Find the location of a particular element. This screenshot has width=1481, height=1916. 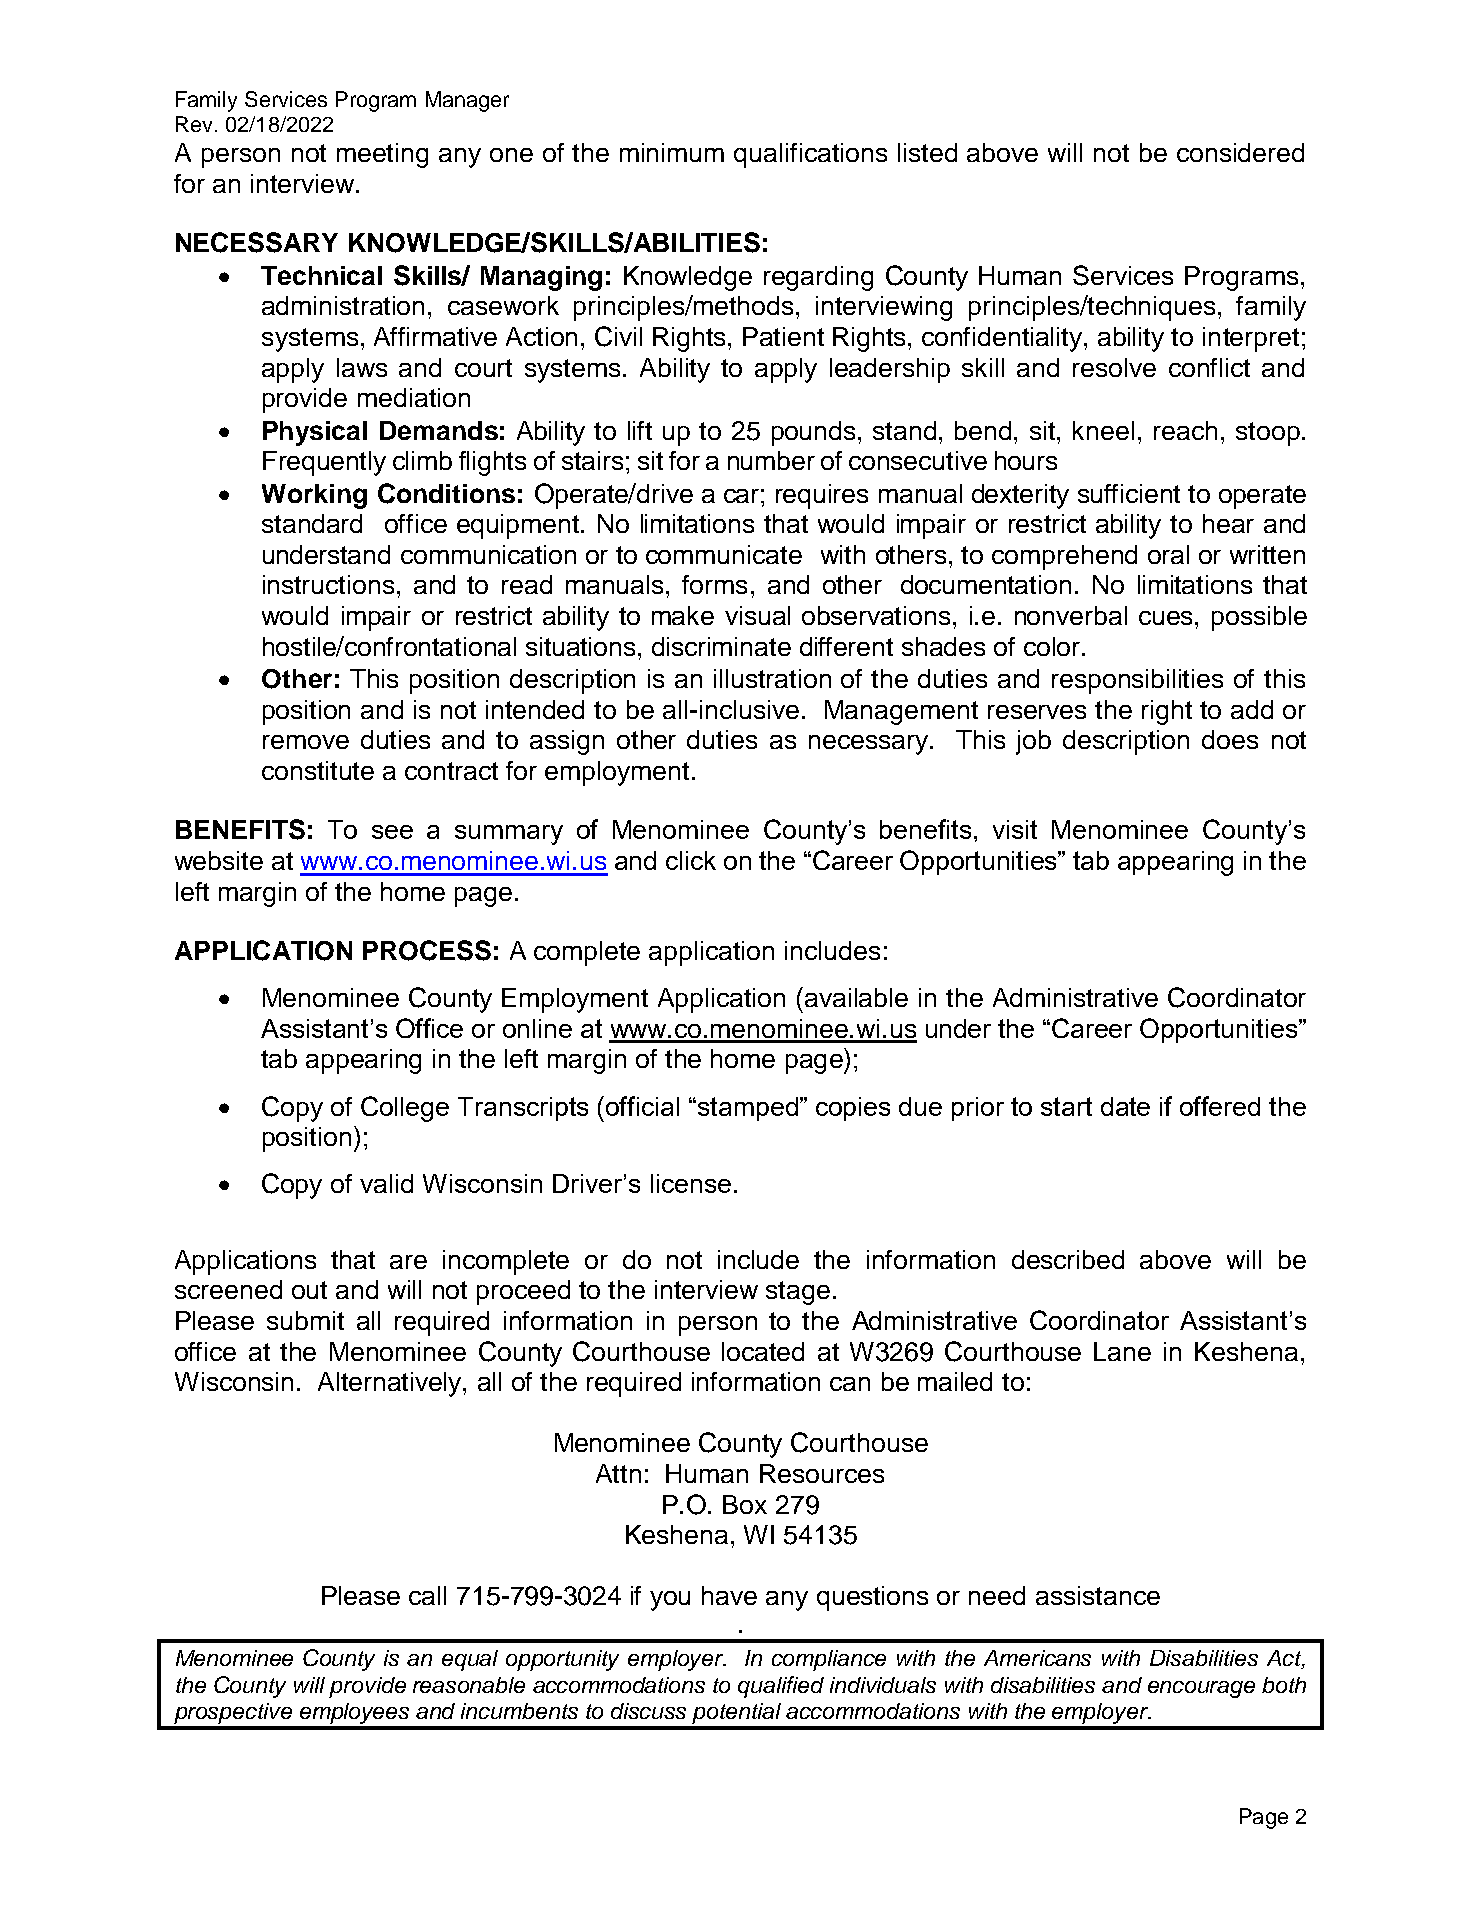

date is located at coordinates (1125, 1106).
